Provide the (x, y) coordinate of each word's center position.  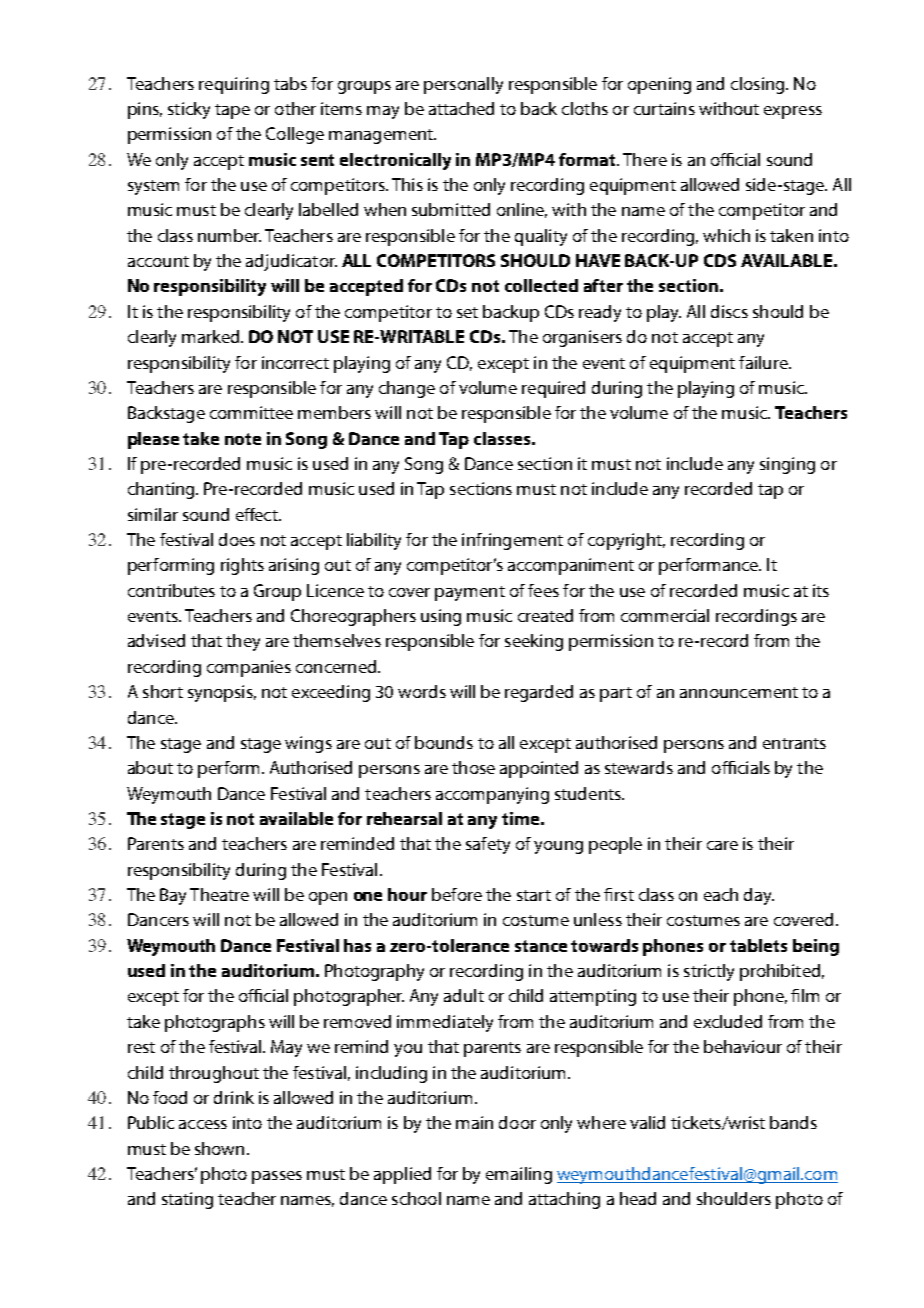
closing (759, 85)
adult (464, 995)
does (237, 539)
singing (787, 465)
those (473, 767)
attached (461, 108)
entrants (794, 743)
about (150, 767)
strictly (709, 972)
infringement (512, 541)
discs (729, 311)
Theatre (219, 894)
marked (212, 336)
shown (219, 1148)
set (467, 312)
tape (232, 111)
